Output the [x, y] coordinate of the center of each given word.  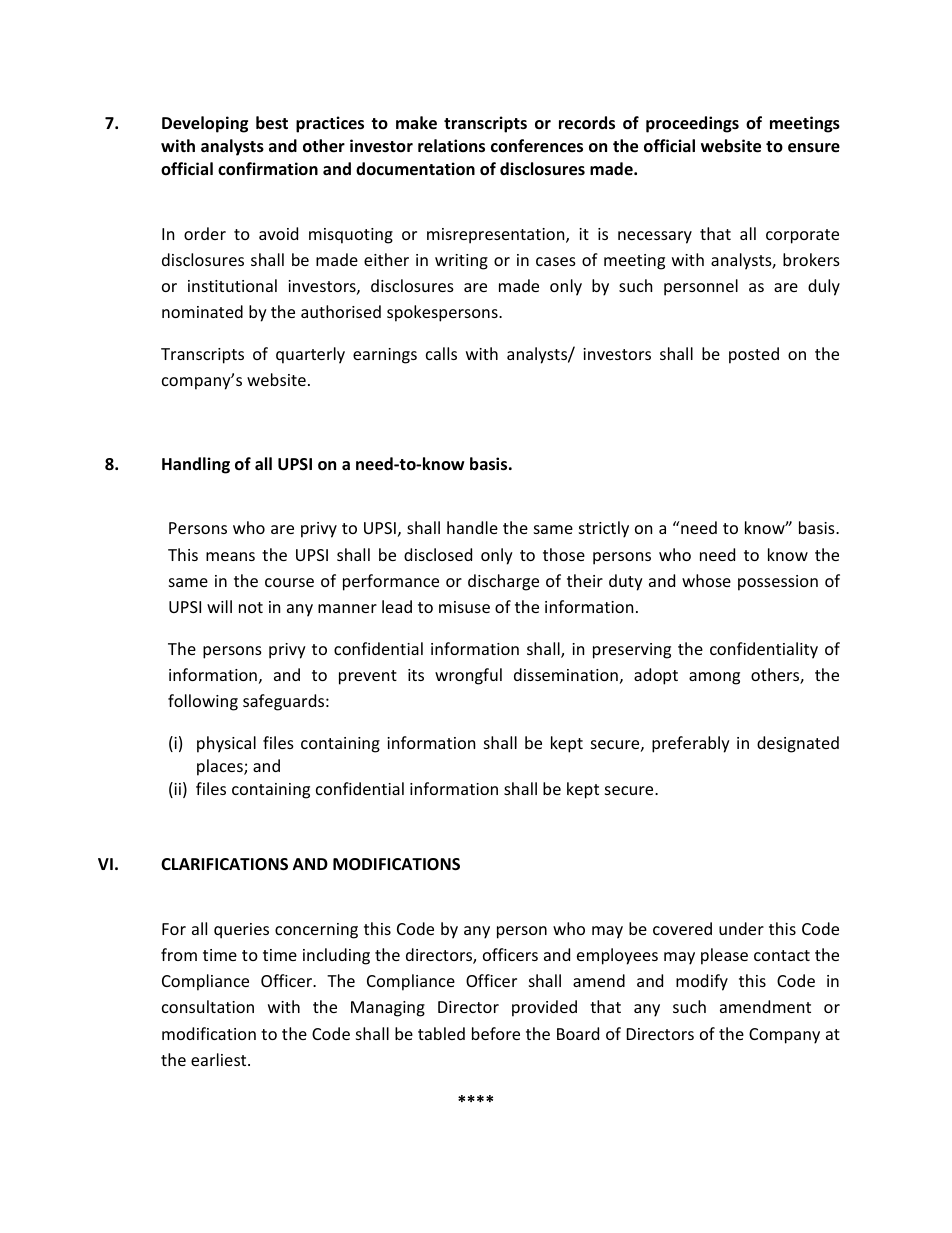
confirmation [268, 169]
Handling [196, 465]
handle [472, 527]
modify [702, 982]
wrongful [468, 676]
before [496, 1033]
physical [226, 744]
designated [798, 744]
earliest [220, 1059]
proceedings [692, 124]
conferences [537, 146]
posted [754, 355]
